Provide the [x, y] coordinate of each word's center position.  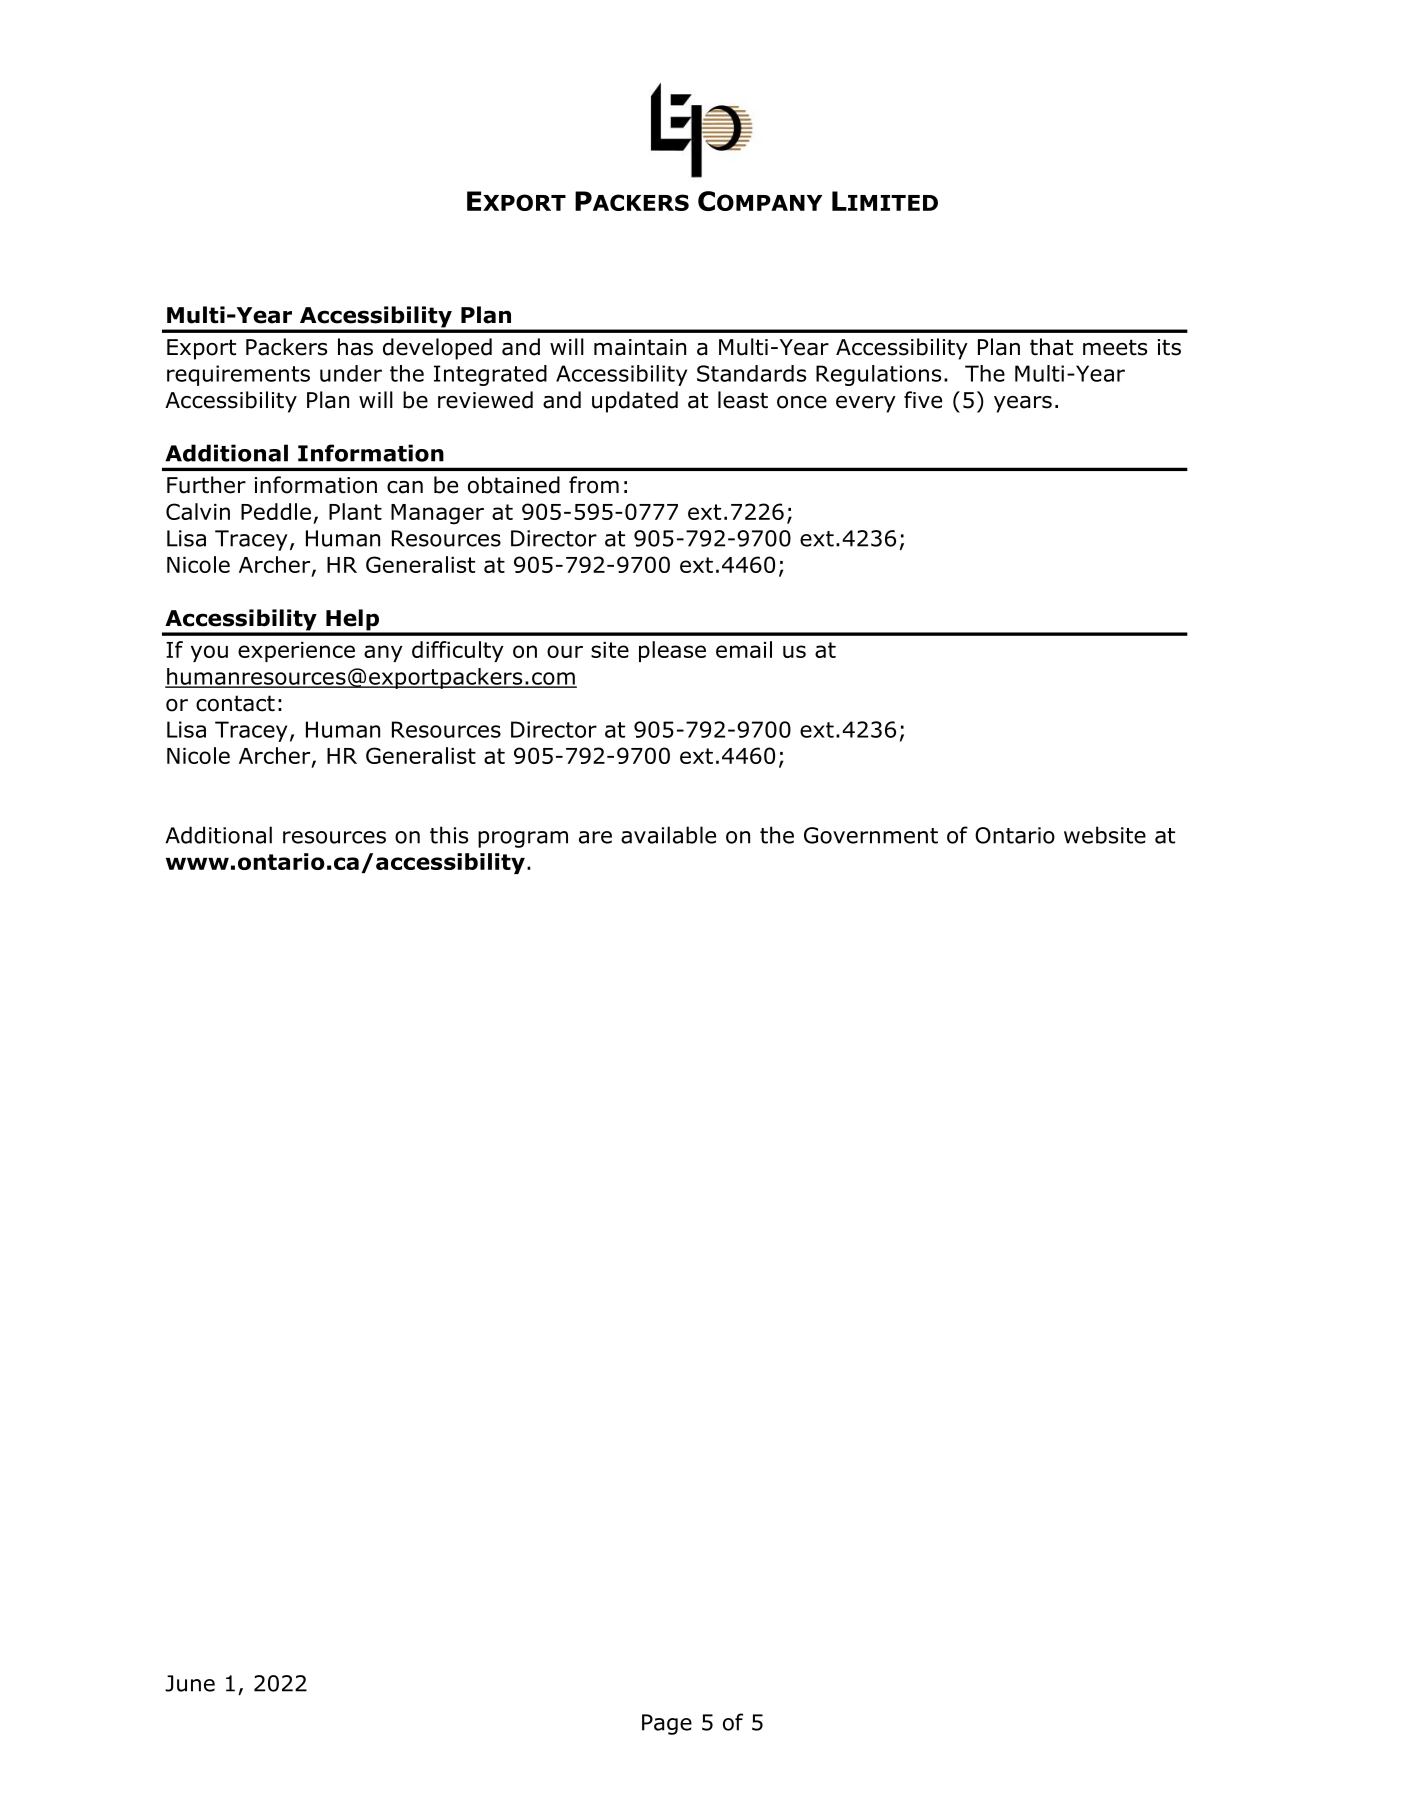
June [190, 1683]
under [351, 373]
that [1051, 347]
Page [667, 1724]
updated [635, 402]
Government [871, 835]
